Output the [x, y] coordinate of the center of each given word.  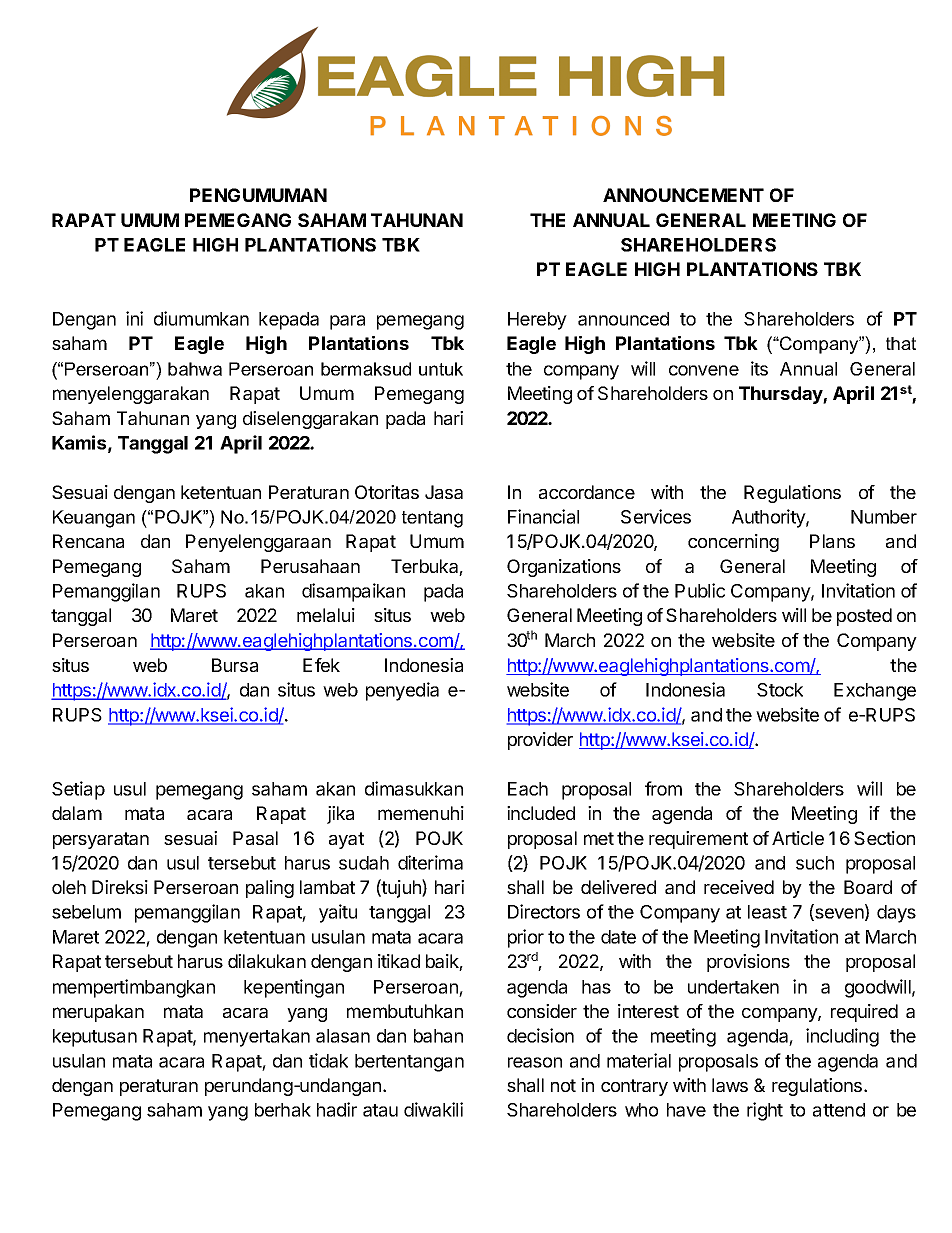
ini [134, 318]
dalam [77, 813]
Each [528, 789]
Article [798, 838]
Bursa [235, 665]
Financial [543, 516]
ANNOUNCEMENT [683, 195]
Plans [832, 541]
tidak [328, 1060]
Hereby [537, 321]
